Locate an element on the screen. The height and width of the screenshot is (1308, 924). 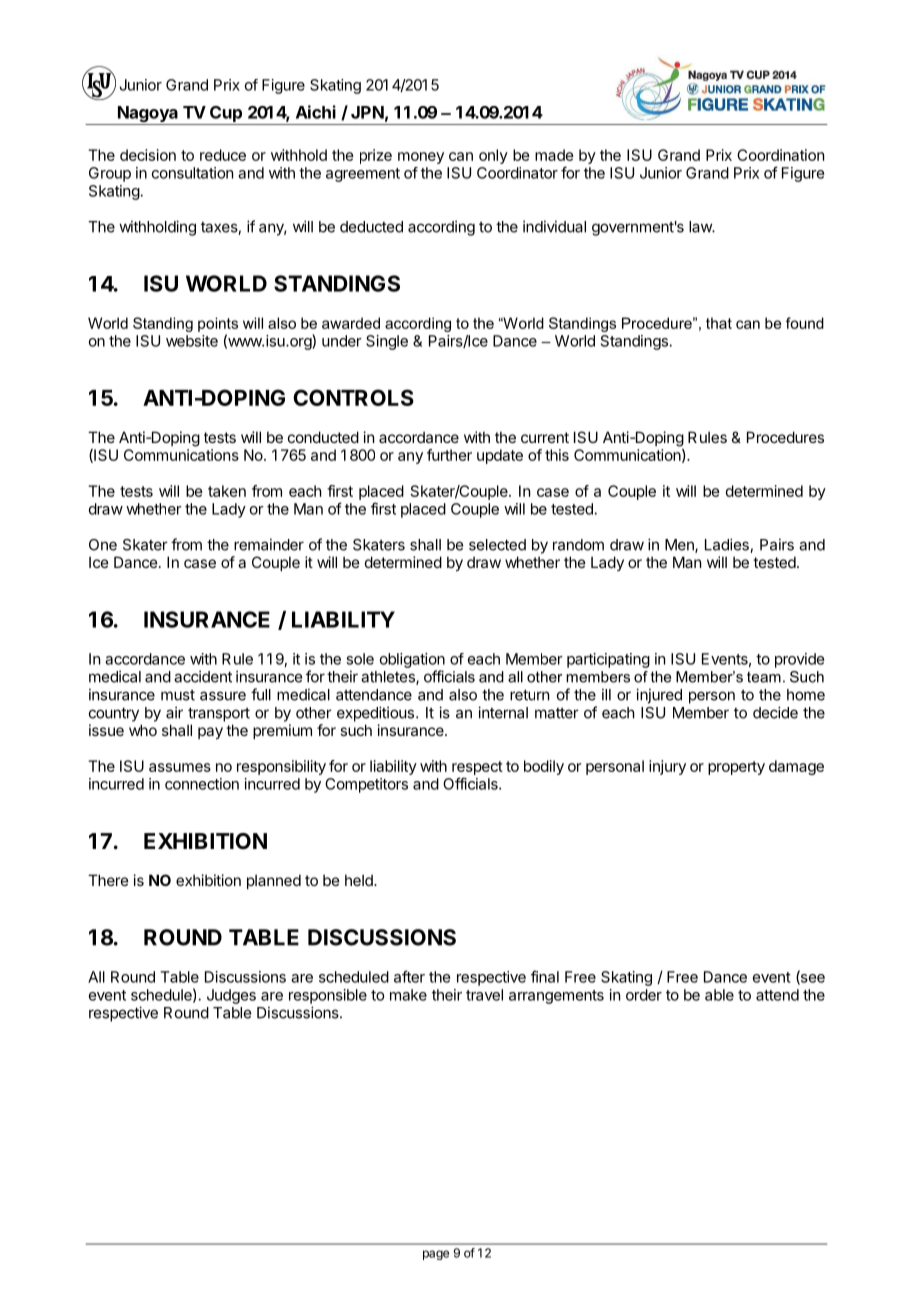
taken is located at coordinates (227, 491).
